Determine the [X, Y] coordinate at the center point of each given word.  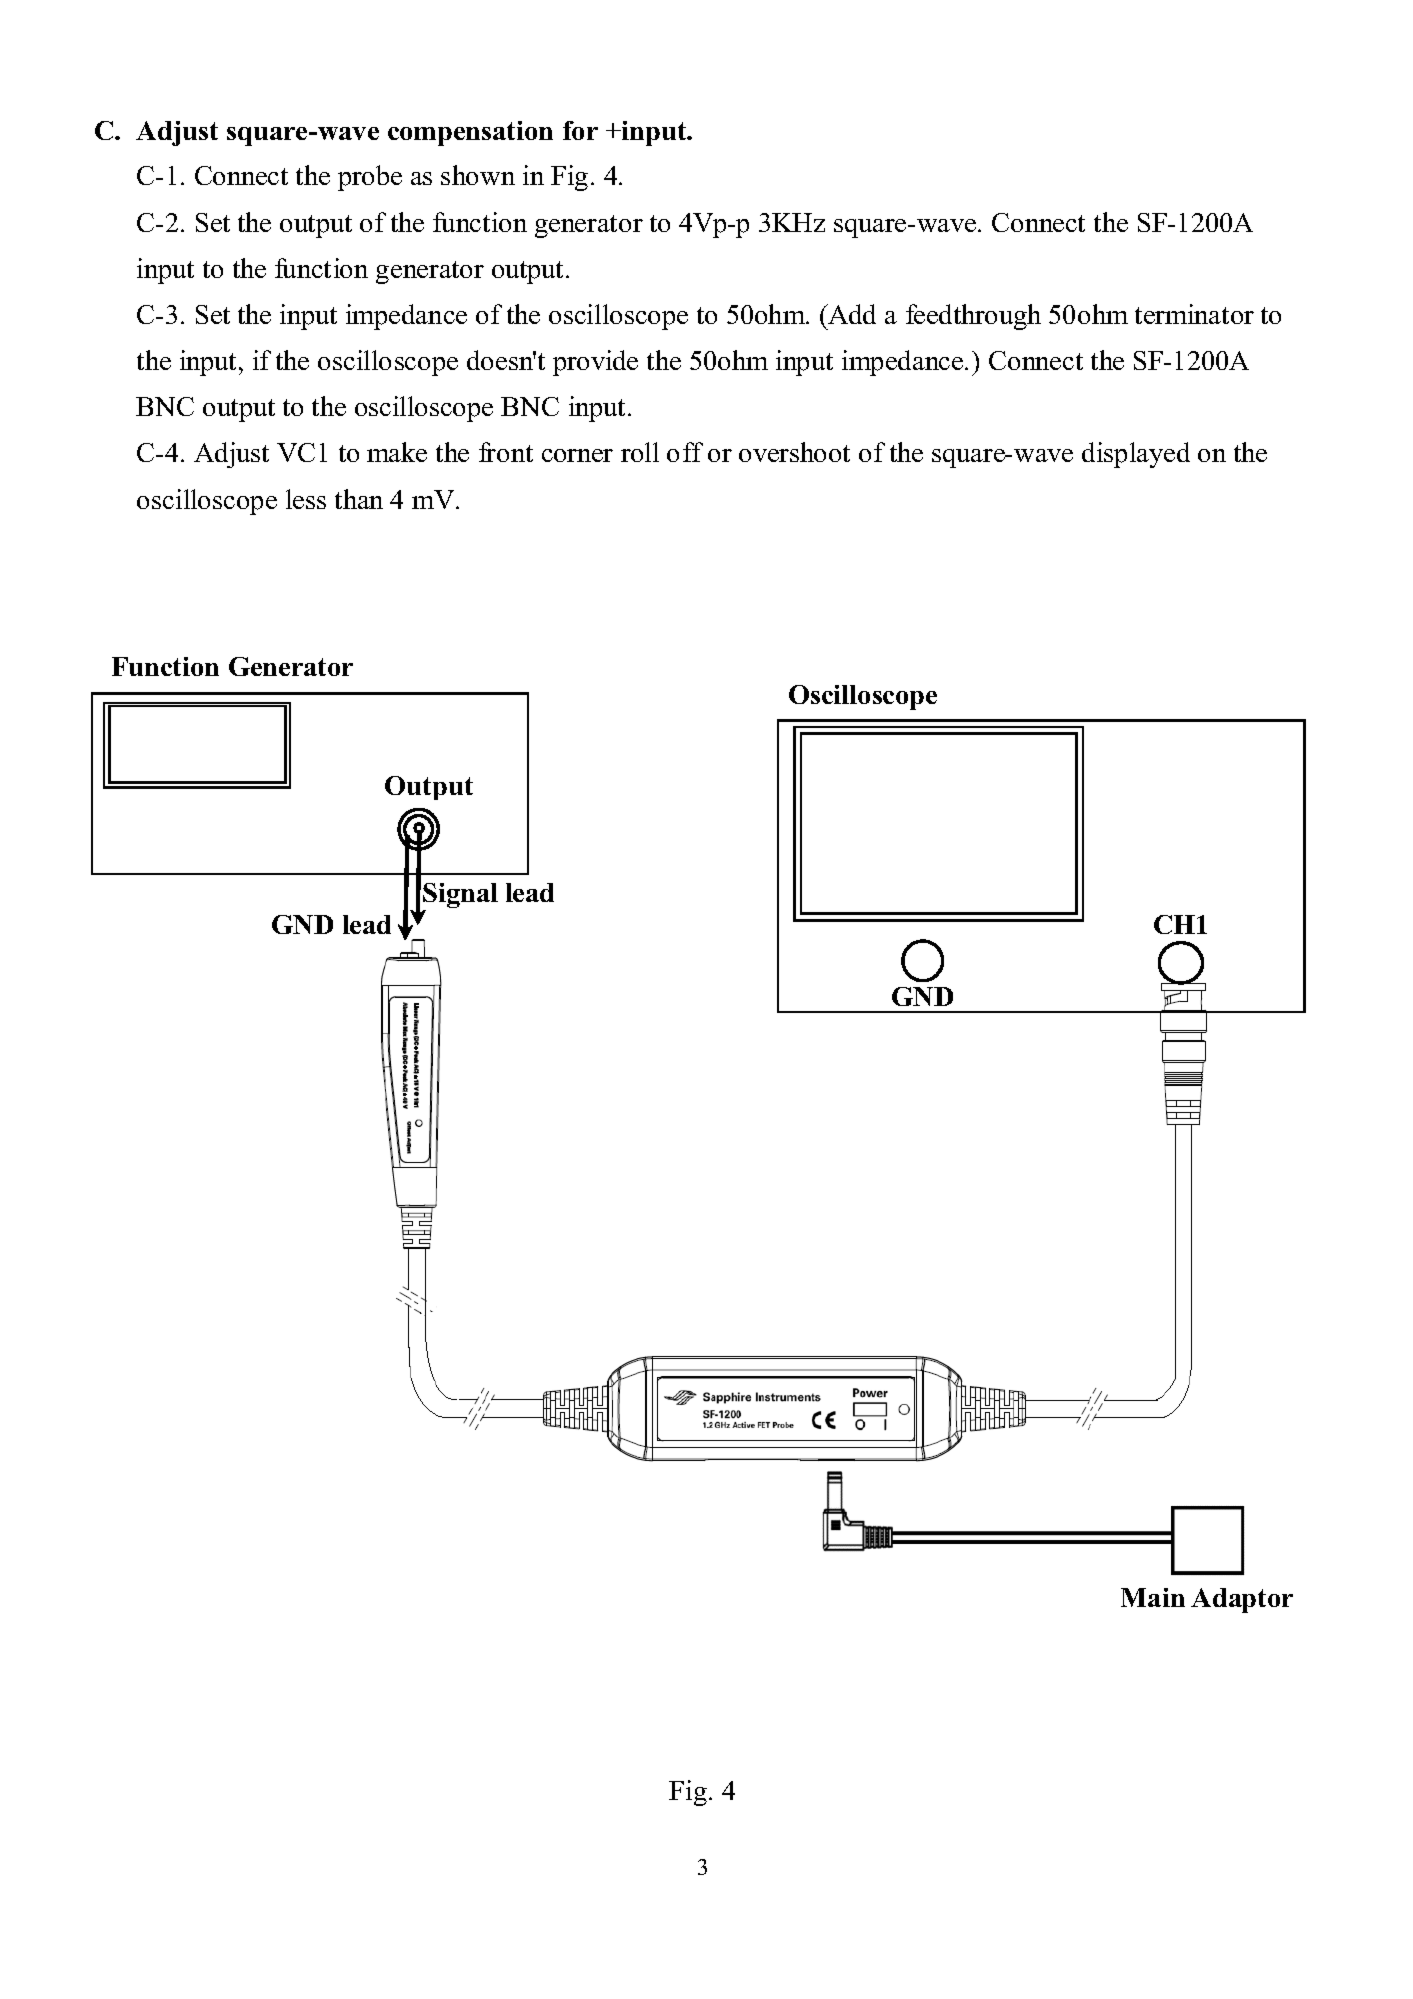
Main [1153, 1597]
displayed [1136, 455]
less [306, 499]
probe [370, 178]
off [685, 452]
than [359, 499]
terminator [1194, 314]
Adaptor [1242, 1600]
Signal [460, 897]
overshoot [794, 452]
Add [851, 314]
